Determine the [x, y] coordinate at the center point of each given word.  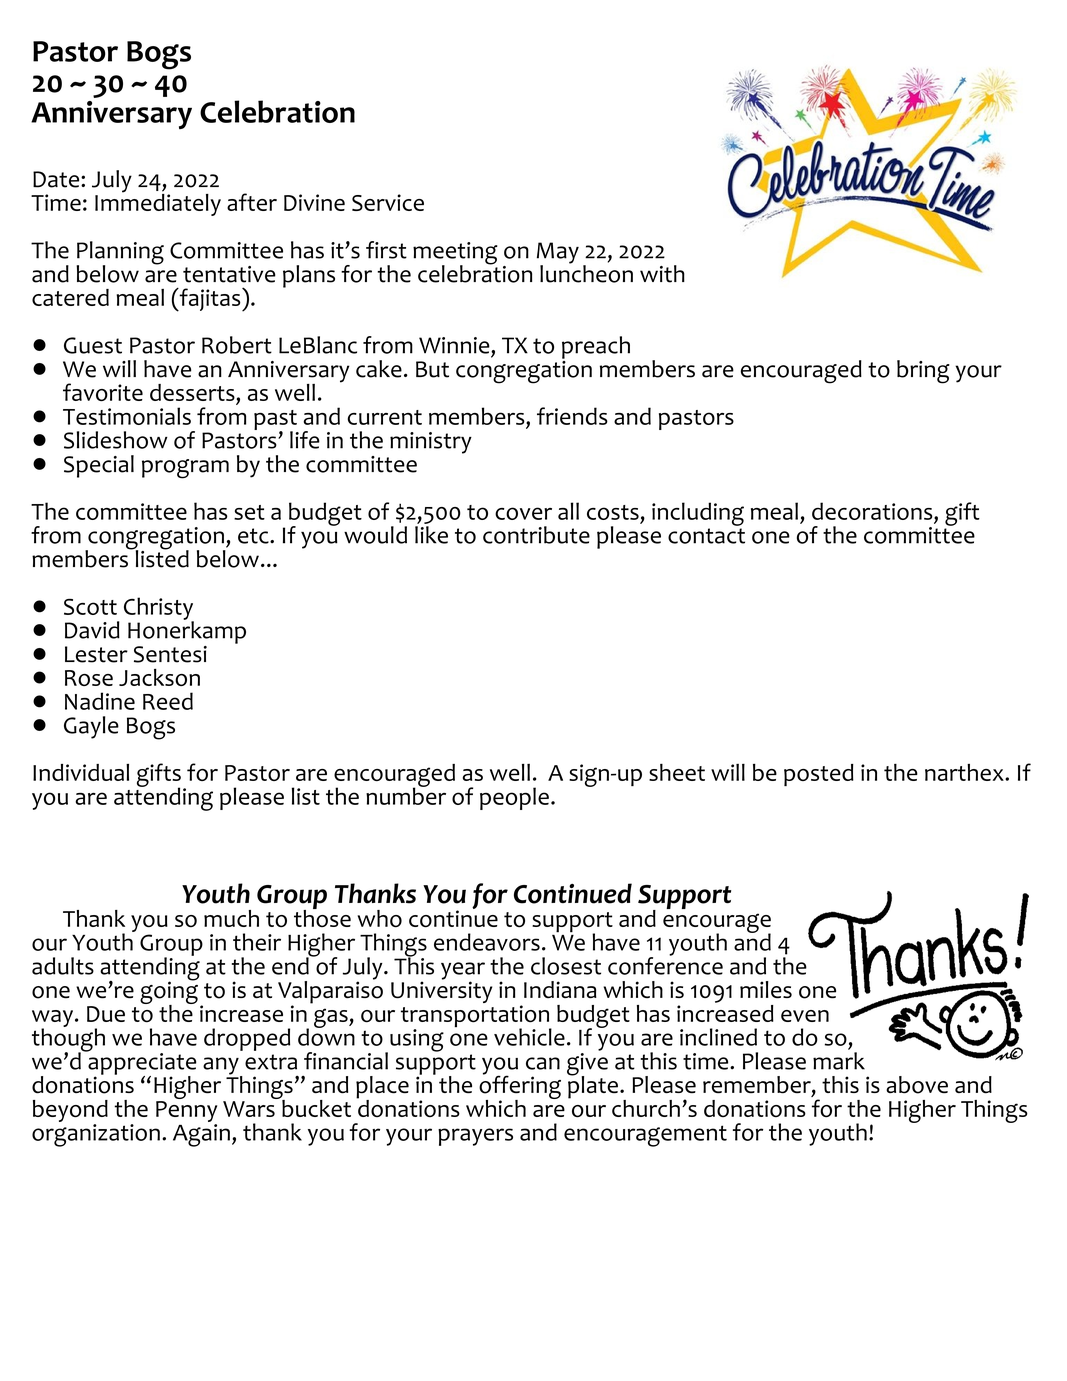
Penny [186, 1111]
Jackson [159, 677]
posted [819, 775]
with [662, 274]
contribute [536, 535]
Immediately [158, 203]
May [558, 254]
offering [520, 1087]
